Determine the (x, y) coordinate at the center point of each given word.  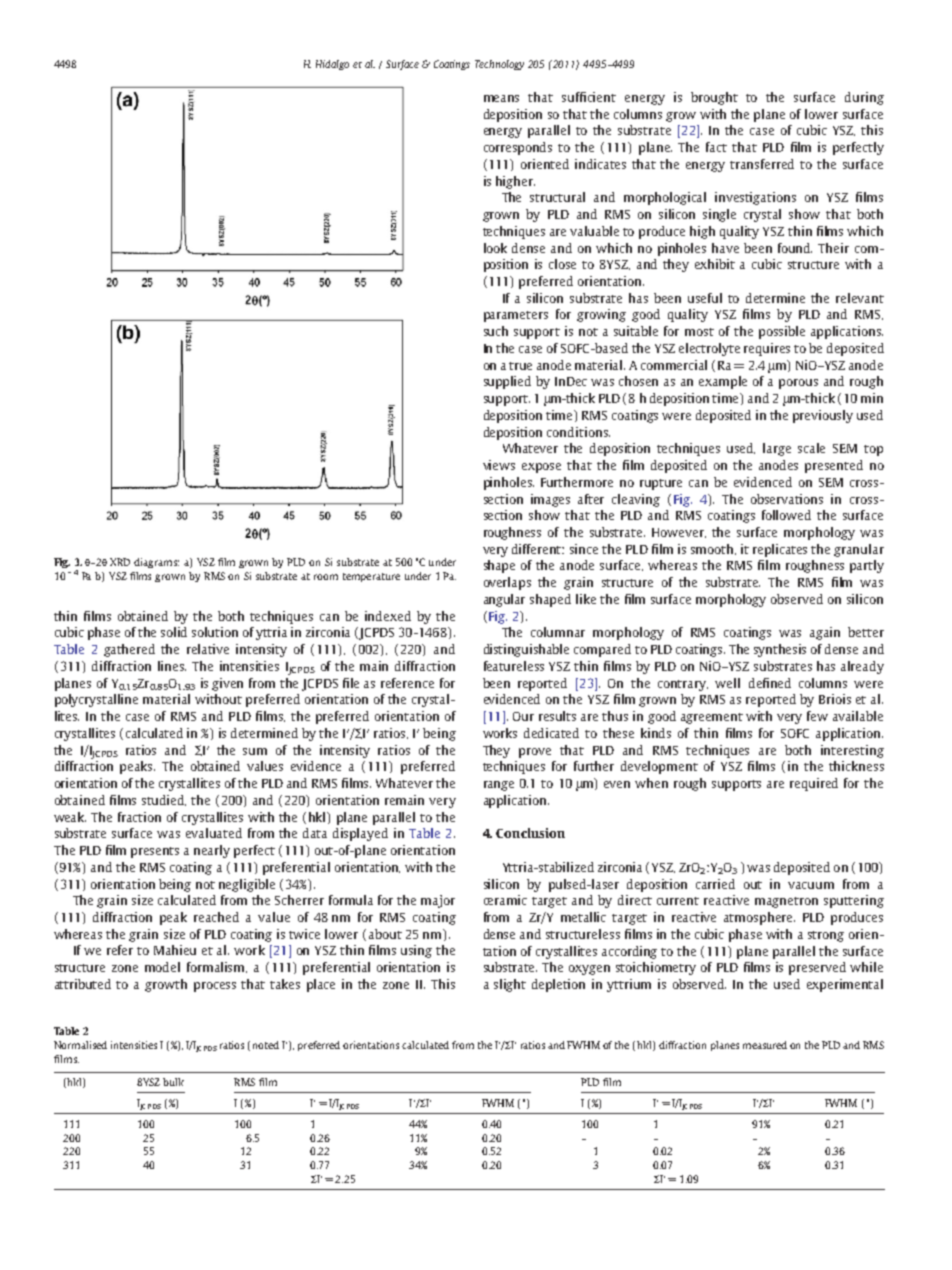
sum (255, 751)
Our (523, 716)
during (864, 98)
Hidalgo (332, 65)
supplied (507, 382)
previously (823, 416)
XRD (120, 562)
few (817, 716)
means (501, 98)
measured (765, 1045)
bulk (173, 1082)
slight (510, 985)
